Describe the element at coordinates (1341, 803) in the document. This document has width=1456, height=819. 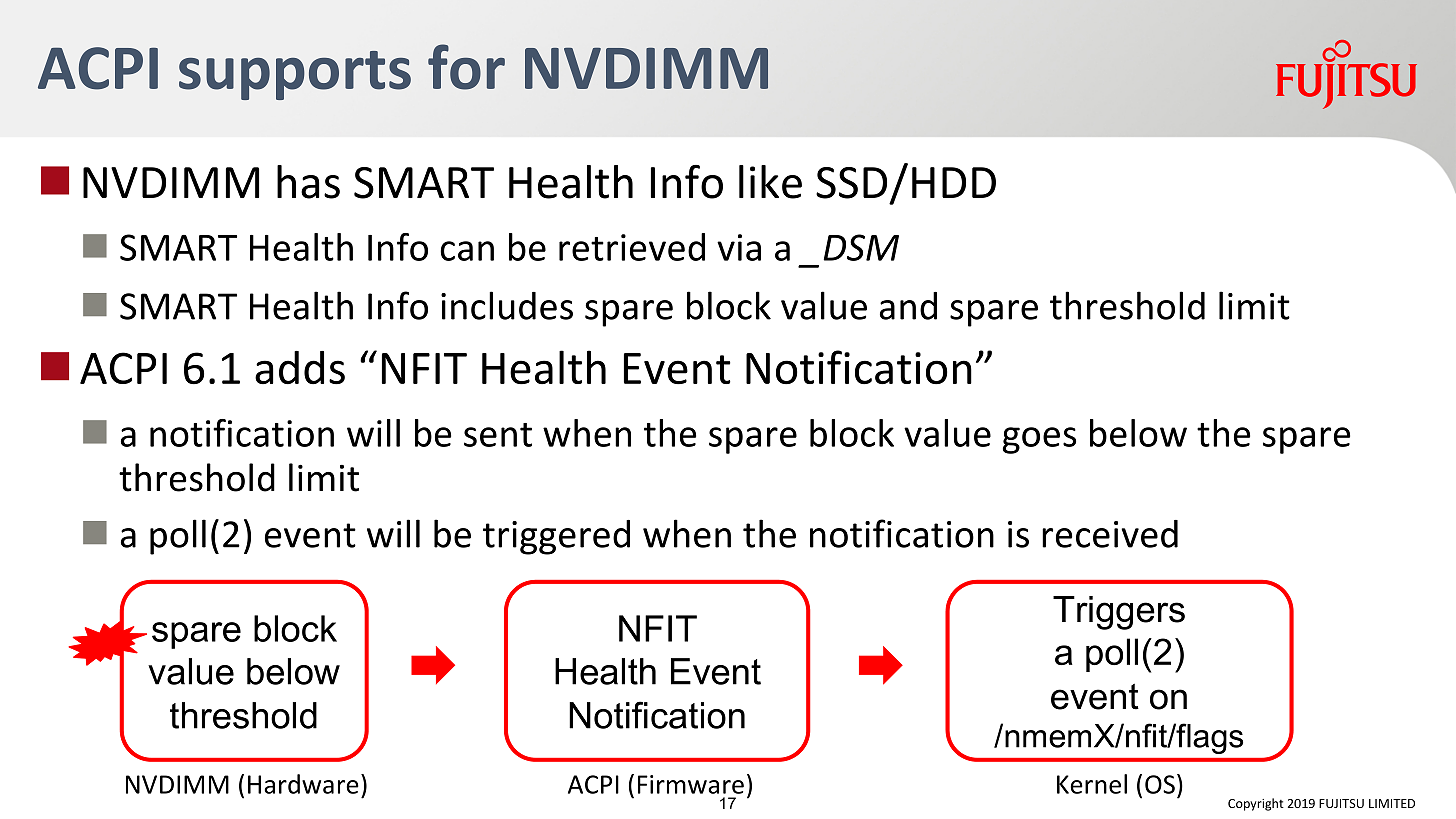
I see `FUJITSU` at that location.
